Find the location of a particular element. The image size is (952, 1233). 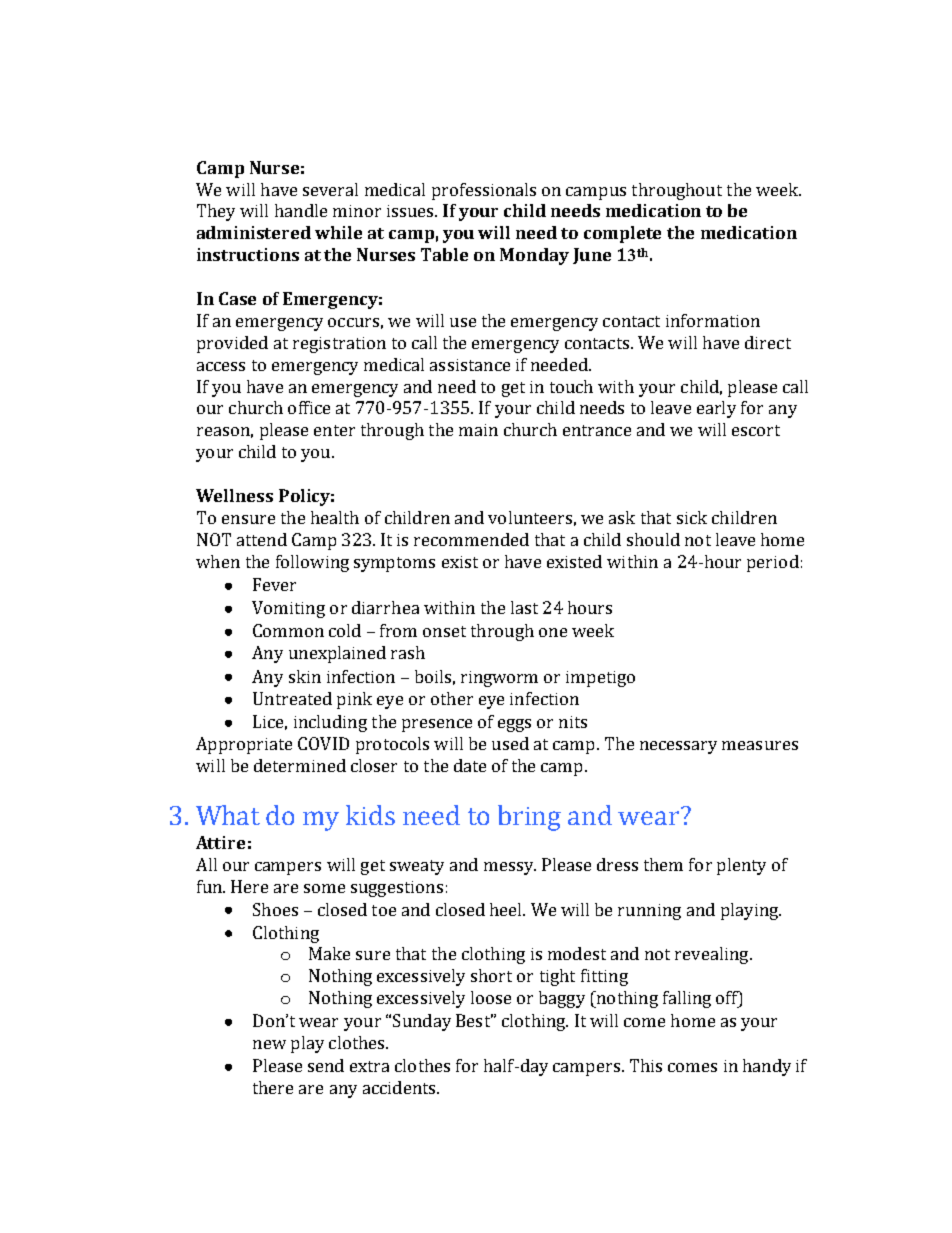

complete is located at coordinates (622, 234).
